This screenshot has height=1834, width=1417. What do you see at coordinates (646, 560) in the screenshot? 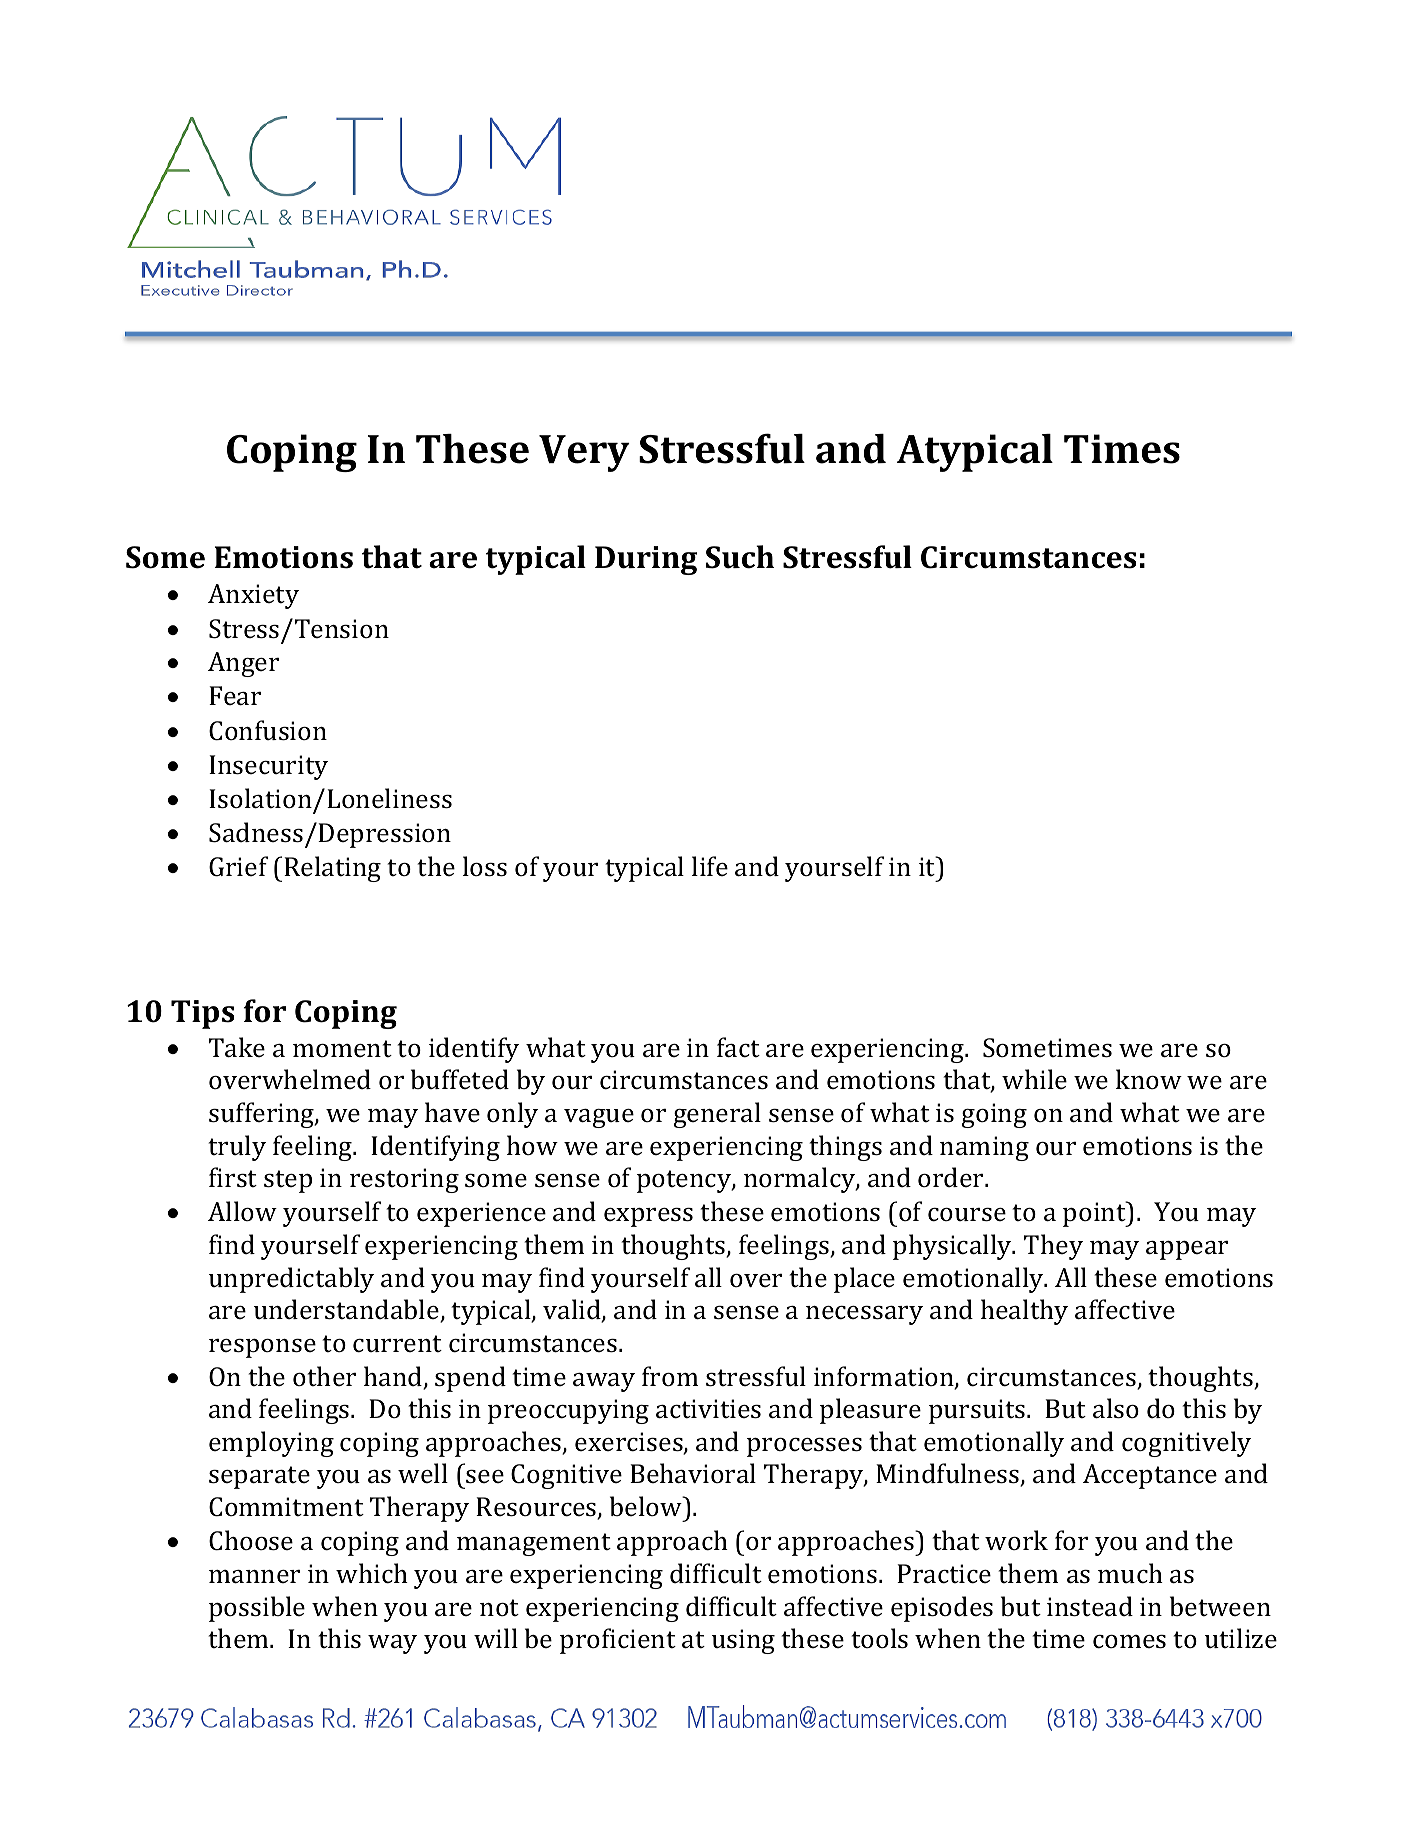
I see `During` at bounding box center [646, 560].
